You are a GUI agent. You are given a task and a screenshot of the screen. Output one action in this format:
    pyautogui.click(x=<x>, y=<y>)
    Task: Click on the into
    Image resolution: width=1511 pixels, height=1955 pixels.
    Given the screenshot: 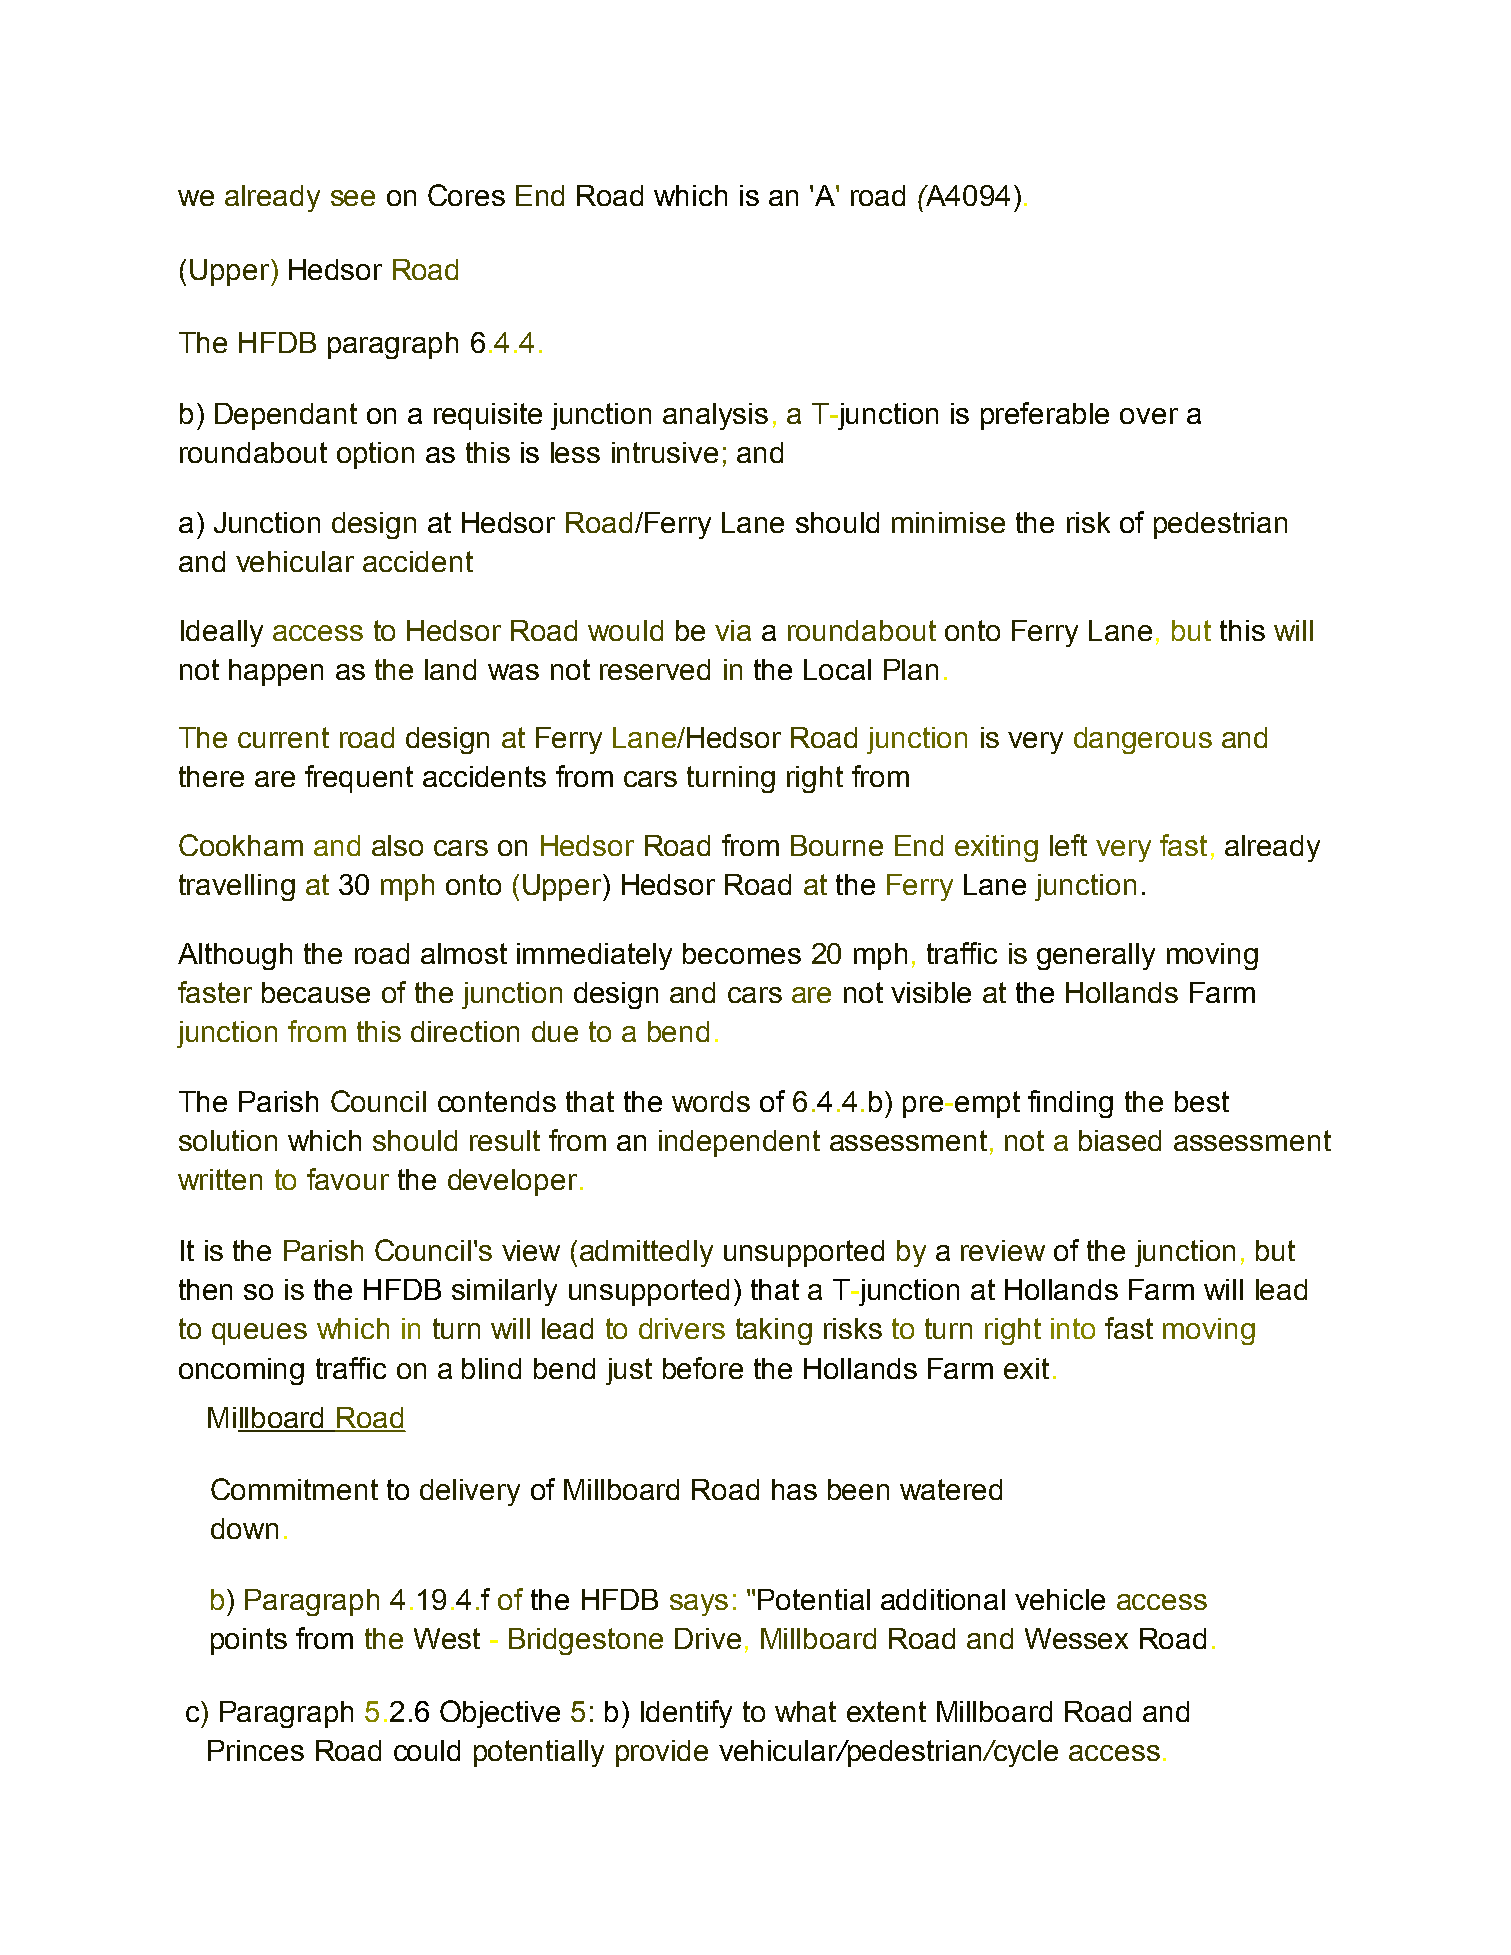 What is the action you would take?
    pyautogui.click(x=1073, y=1328)
